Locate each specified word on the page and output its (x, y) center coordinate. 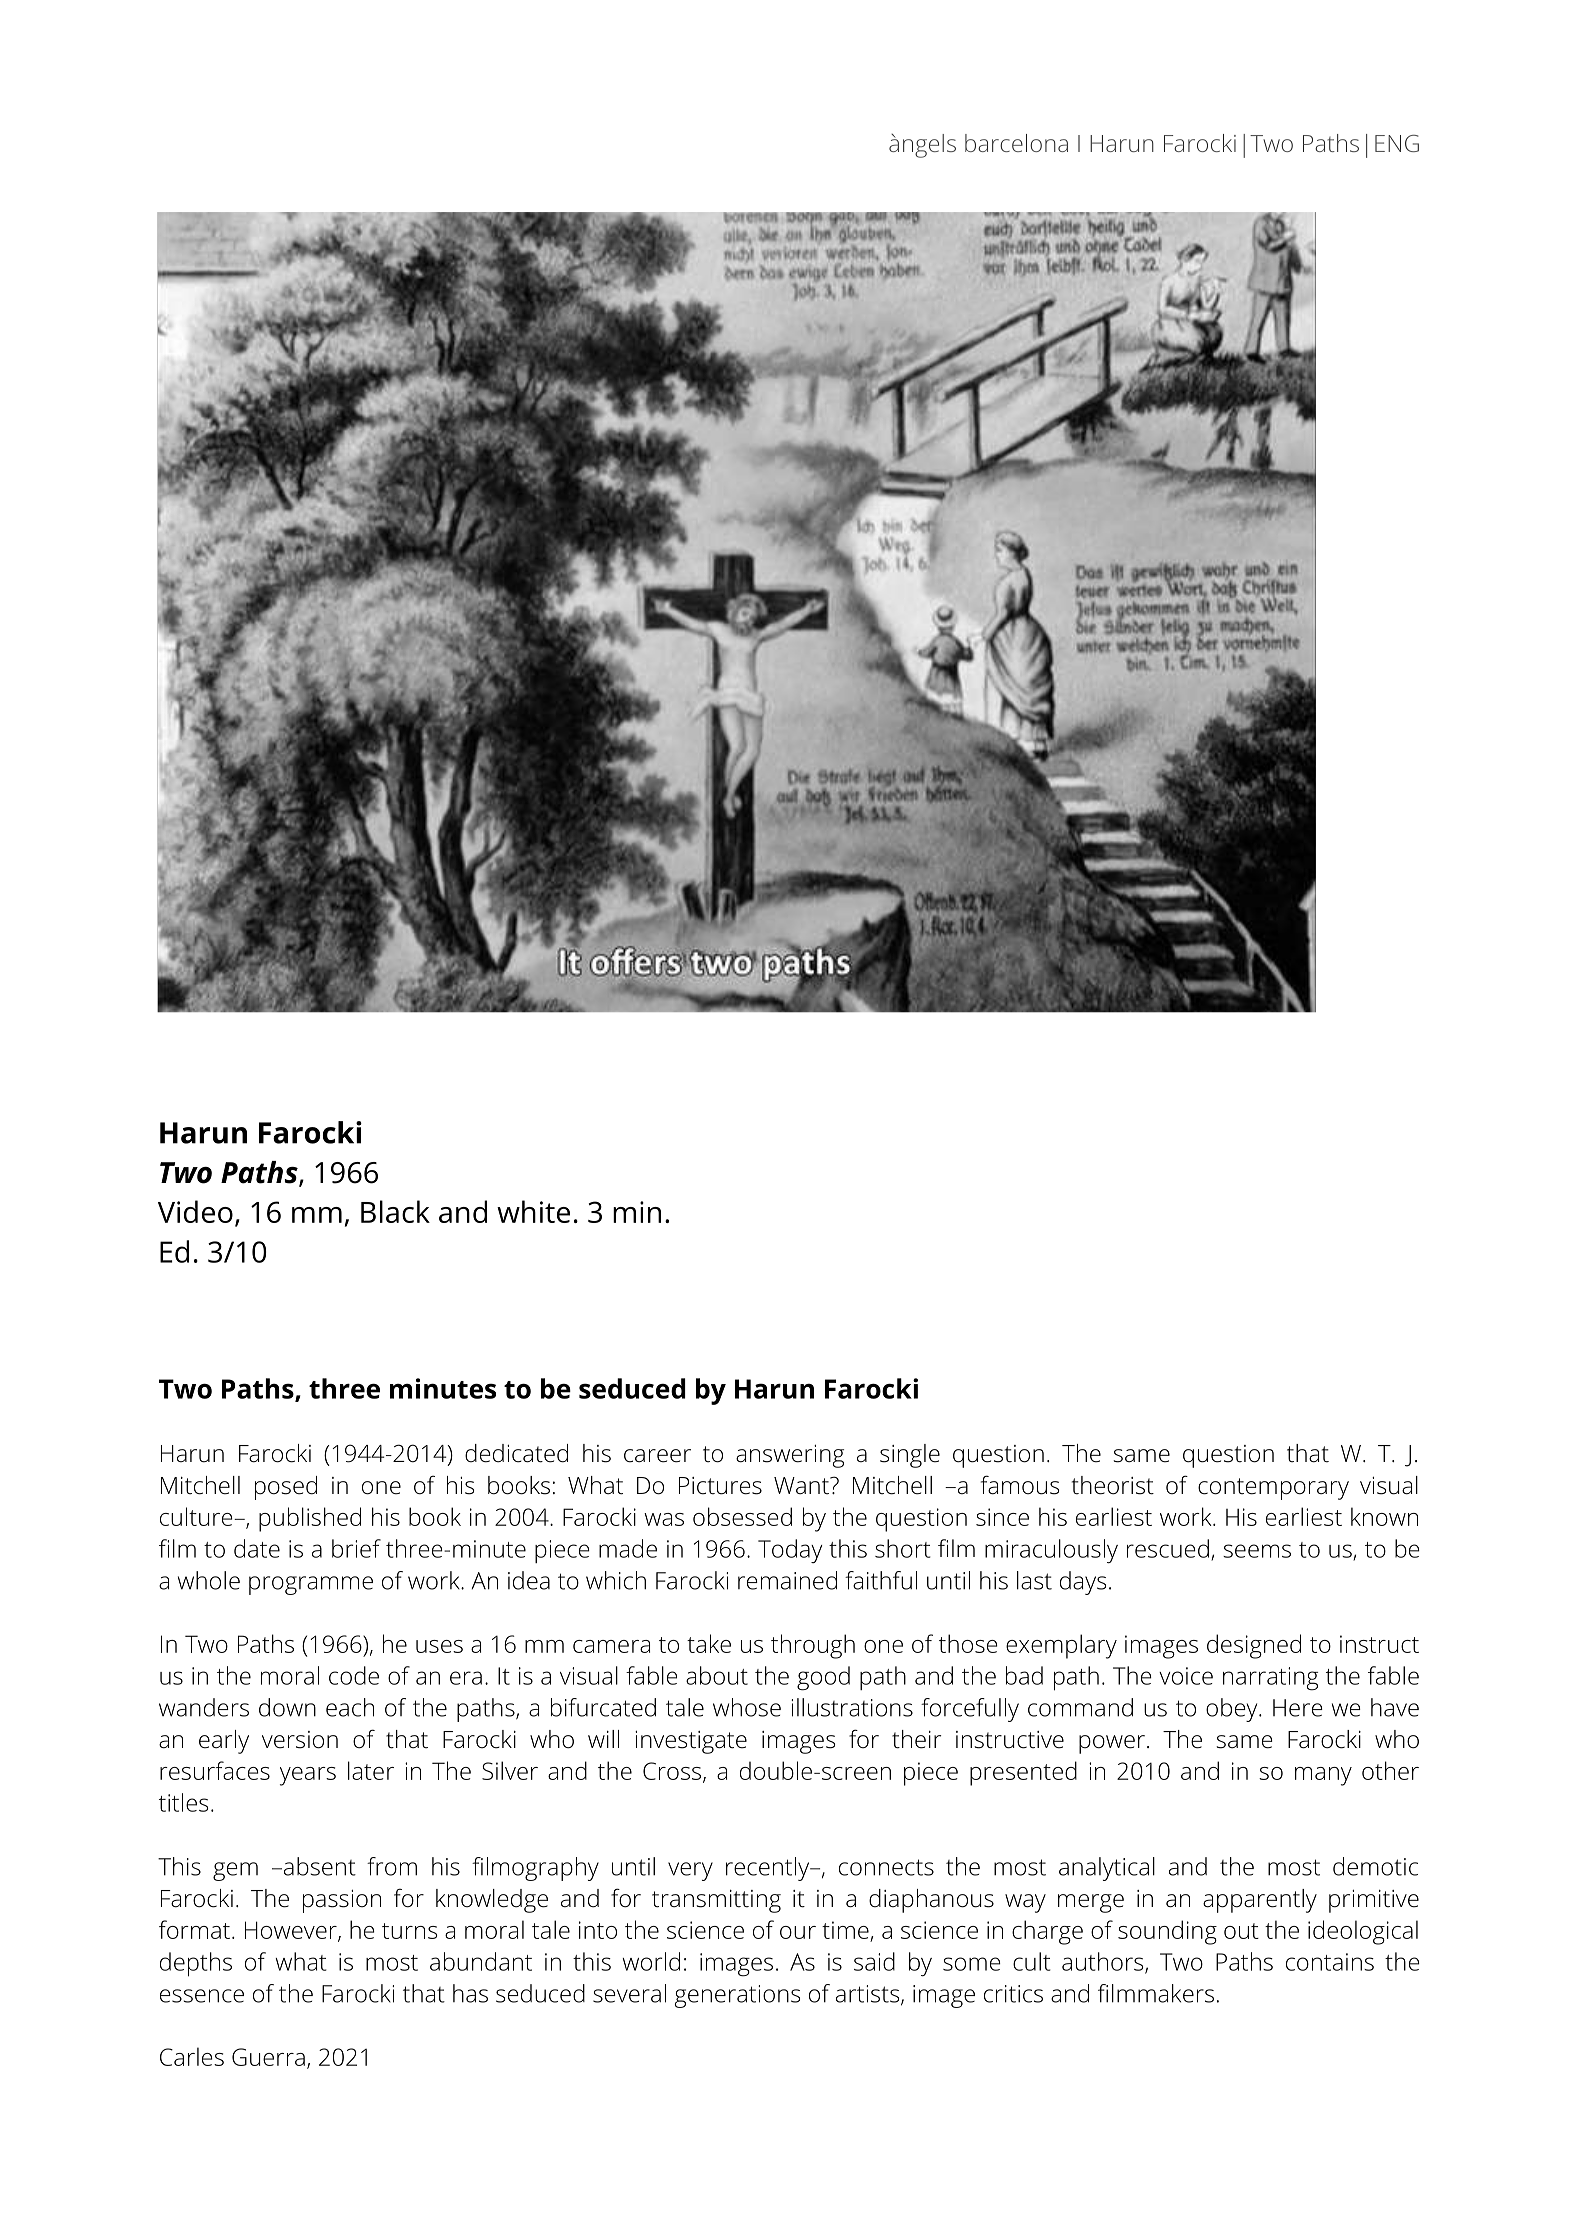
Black (395, 1211)
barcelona (1016, 143)
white (533, 1211)
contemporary (1273, 1489)
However (292, 1931)
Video (195, 1211)
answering (790, 1456)
